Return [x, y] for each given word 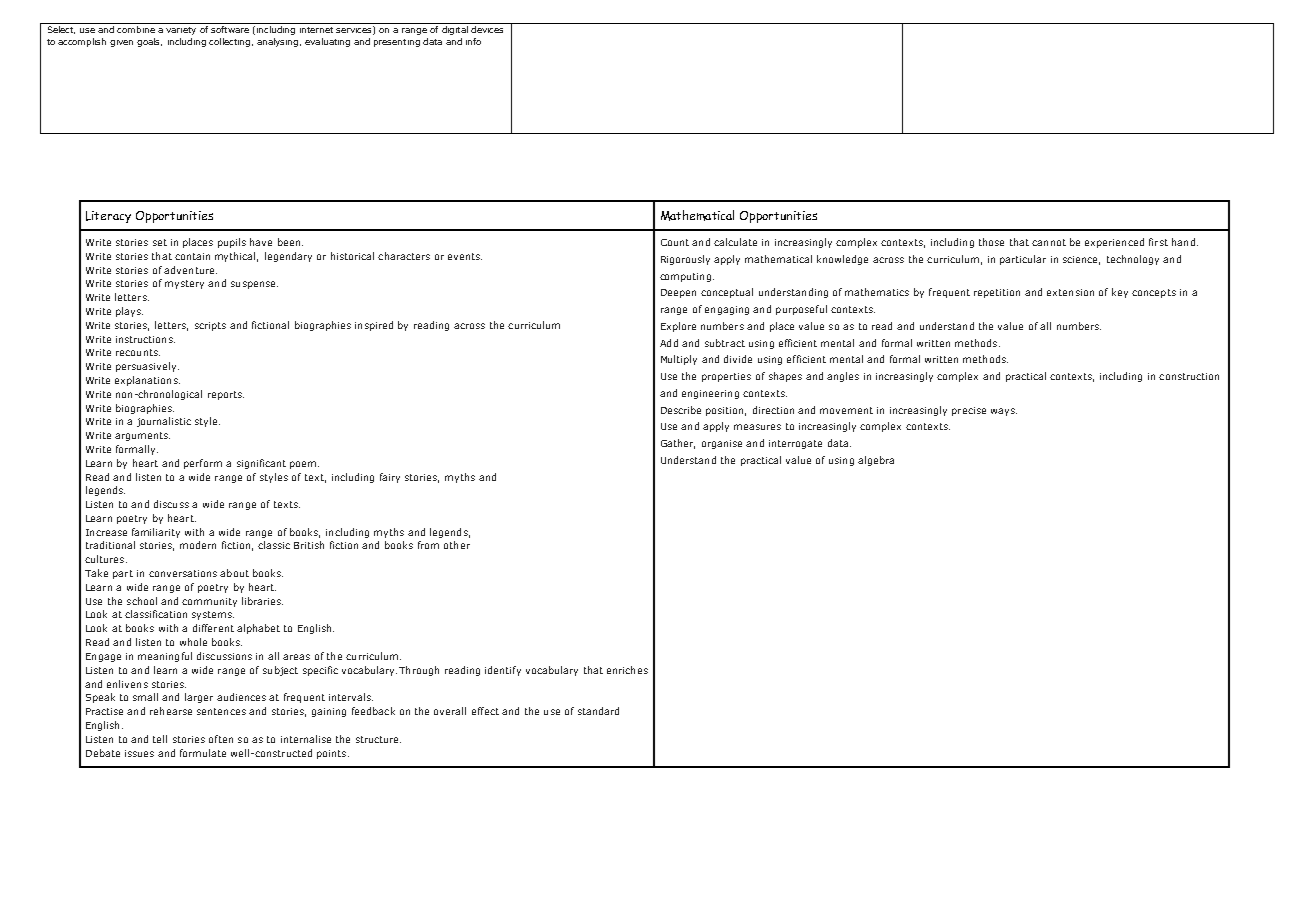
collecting [229, 42]
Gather [678, 444]
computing [685, 277]
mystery [184, 284]
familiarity [156, 533]
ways [1004, 412]
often [221, 739]
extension [1070, 292]
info [473, 41]
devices [487, 29]
